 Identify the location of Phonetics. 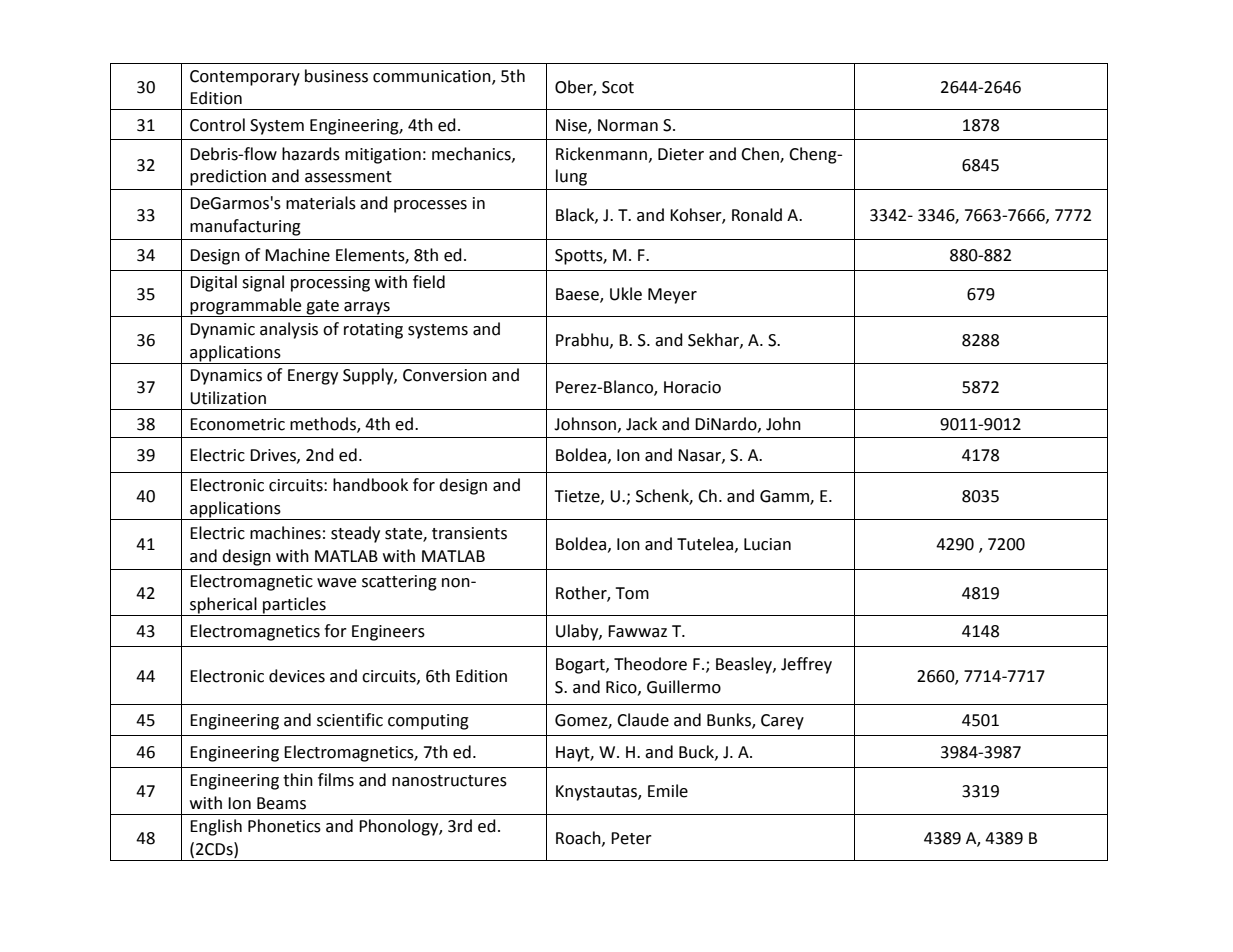
(284, 826).
